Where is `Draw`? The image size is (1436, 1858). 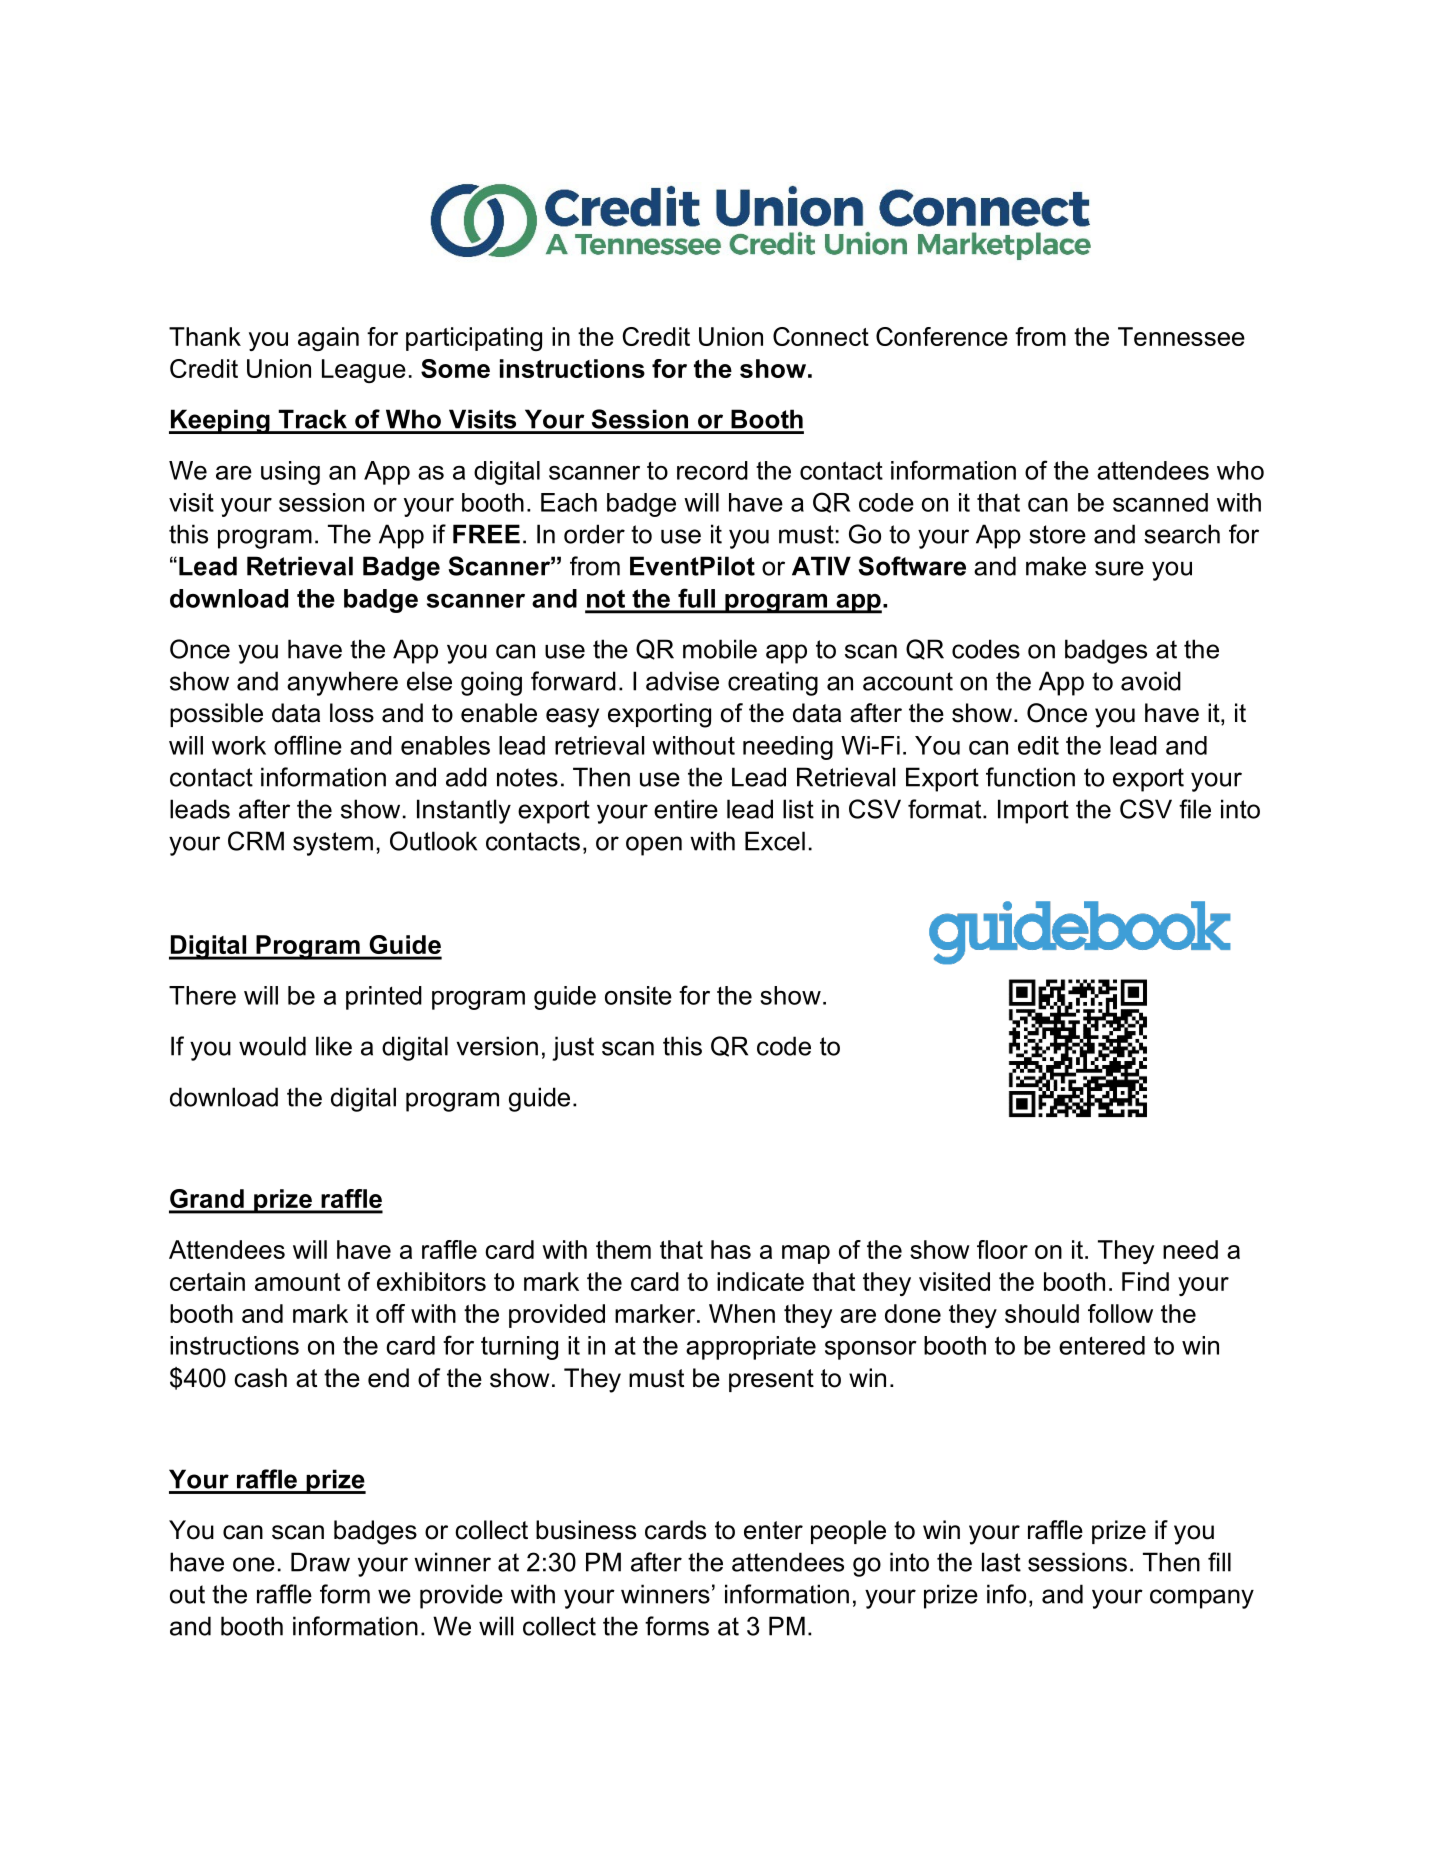
Draw is located at coordinates (320, 1562).
